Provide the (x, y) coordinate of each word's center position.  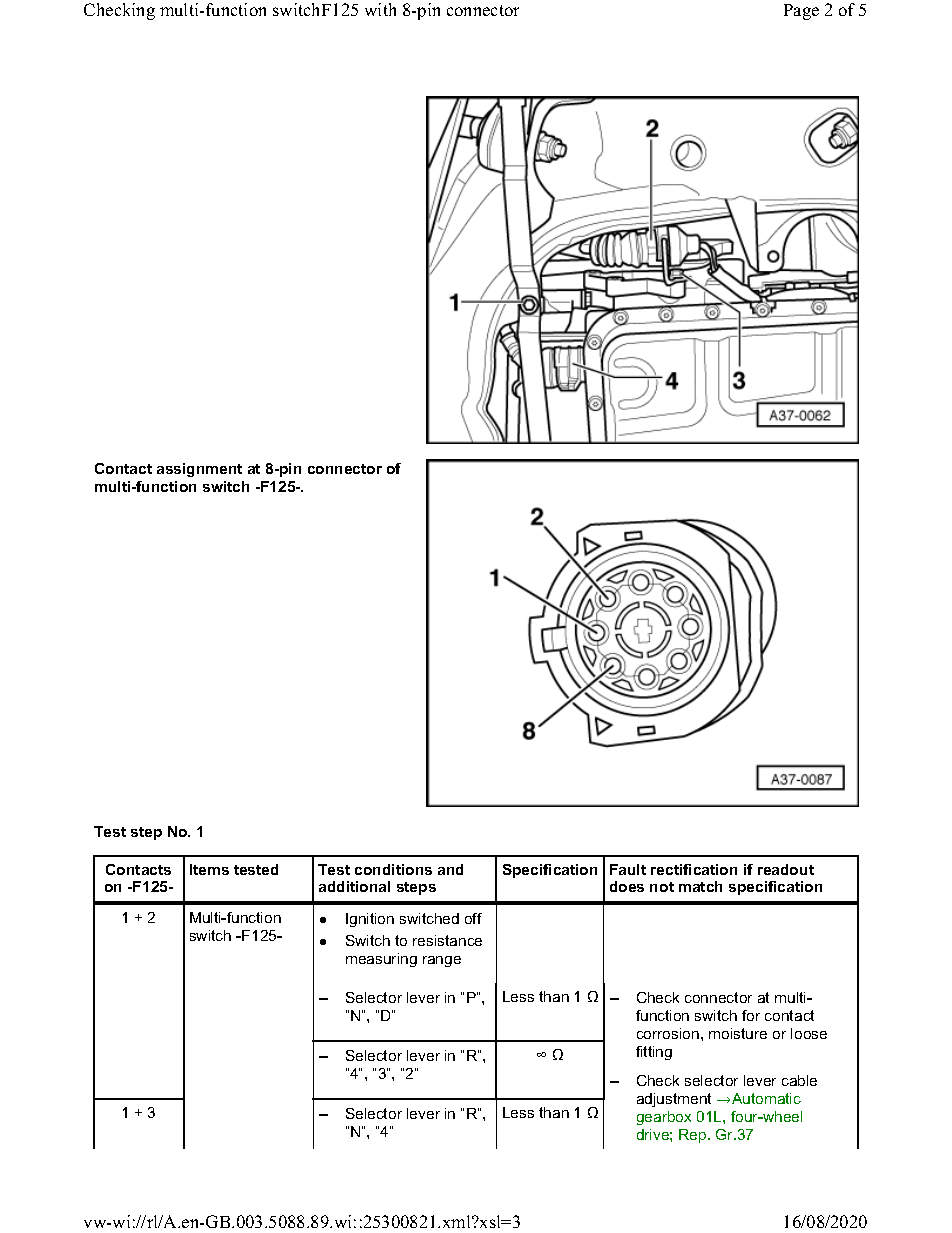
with (380, 9)
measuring (381, 960)
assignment (199, 470)
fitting (654, 1053)
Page (801, 12)
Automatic (766, 1098)
